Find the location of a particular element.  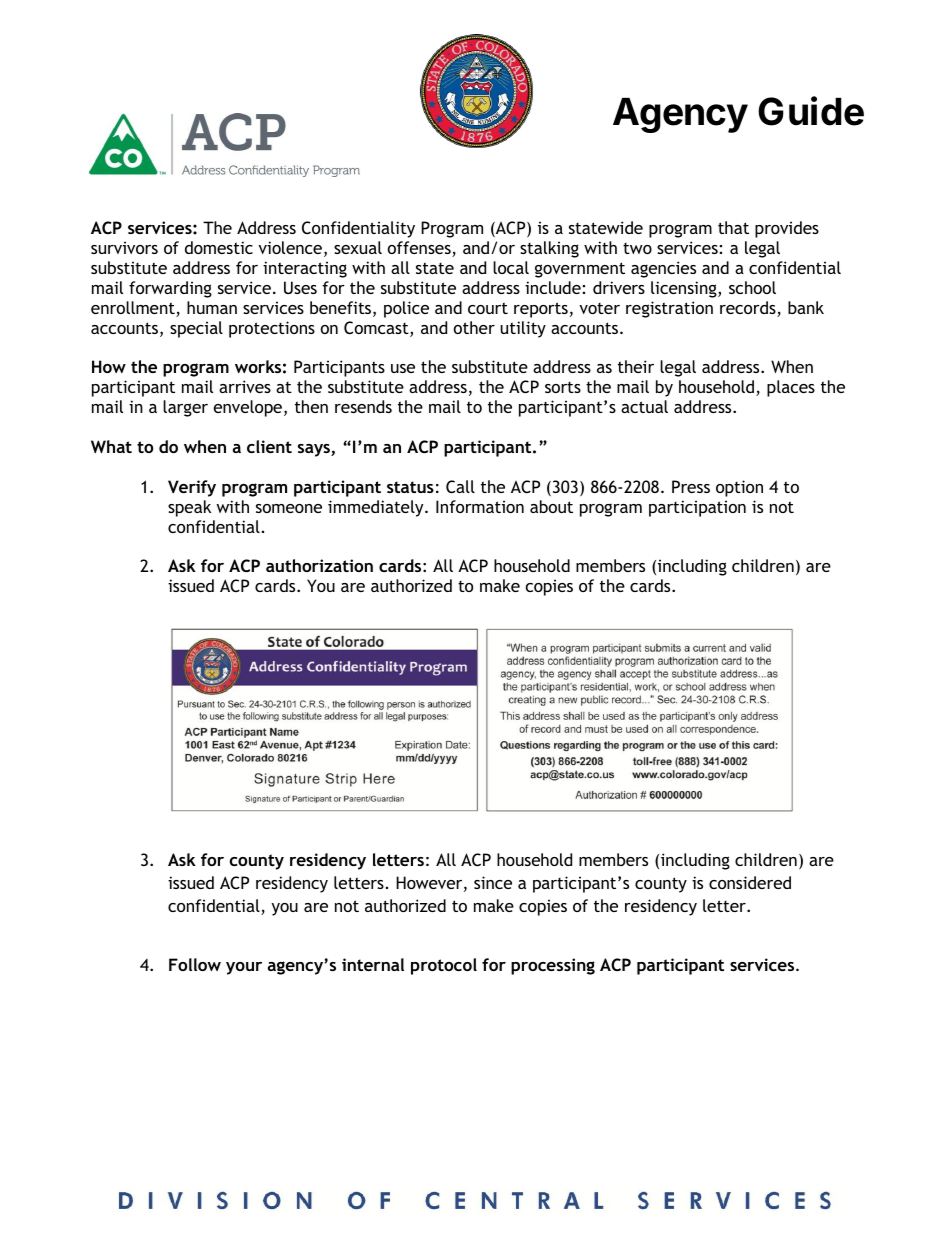

protocol is located at coordinates (444, 966).
